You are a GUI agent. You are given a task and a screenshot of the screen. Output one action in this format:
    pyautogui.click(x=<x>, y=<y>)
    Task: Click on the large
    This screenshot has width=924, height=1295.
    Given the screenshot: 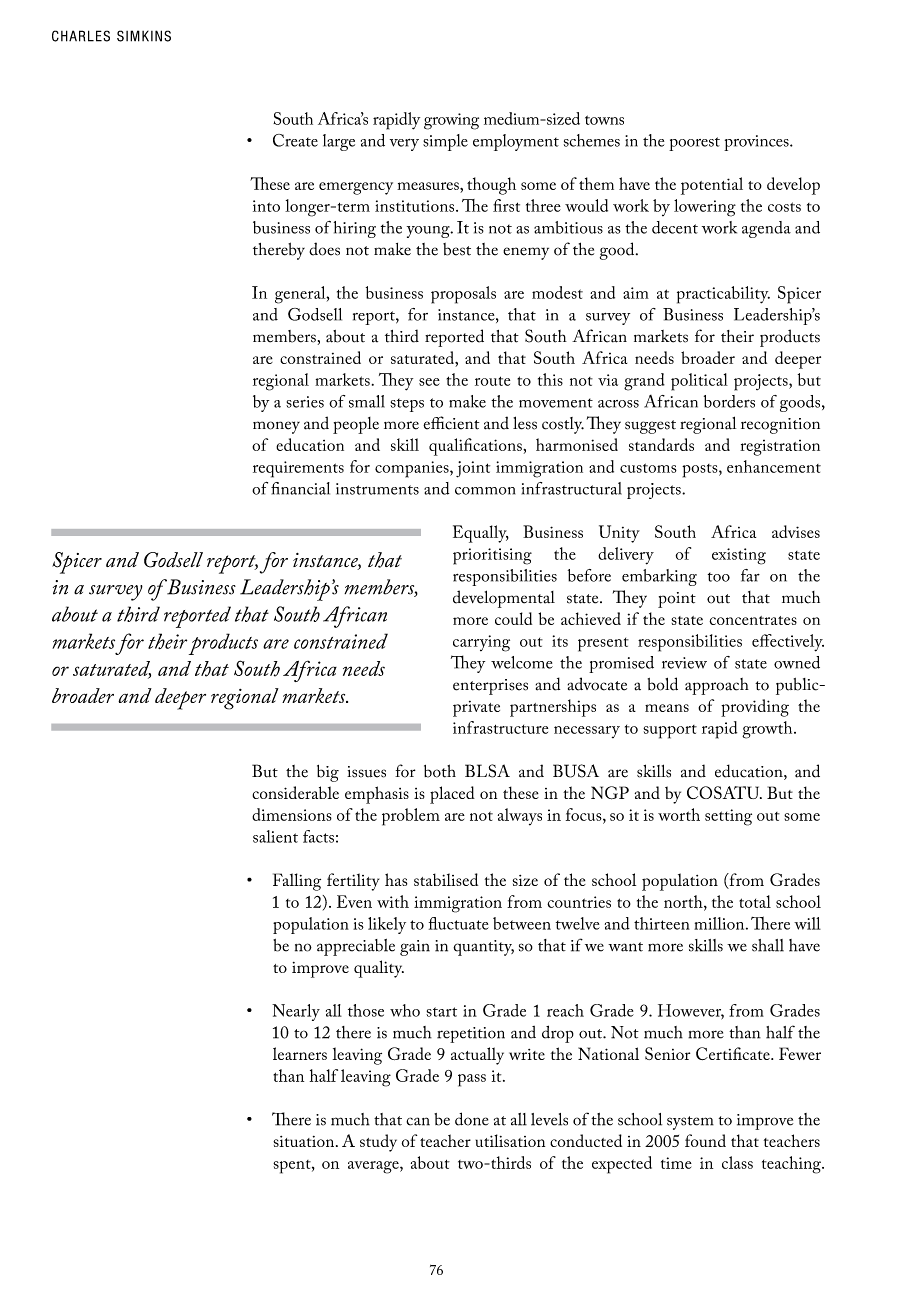 What is the action you would take?
    pyautogui.click(x=339, y=142)
